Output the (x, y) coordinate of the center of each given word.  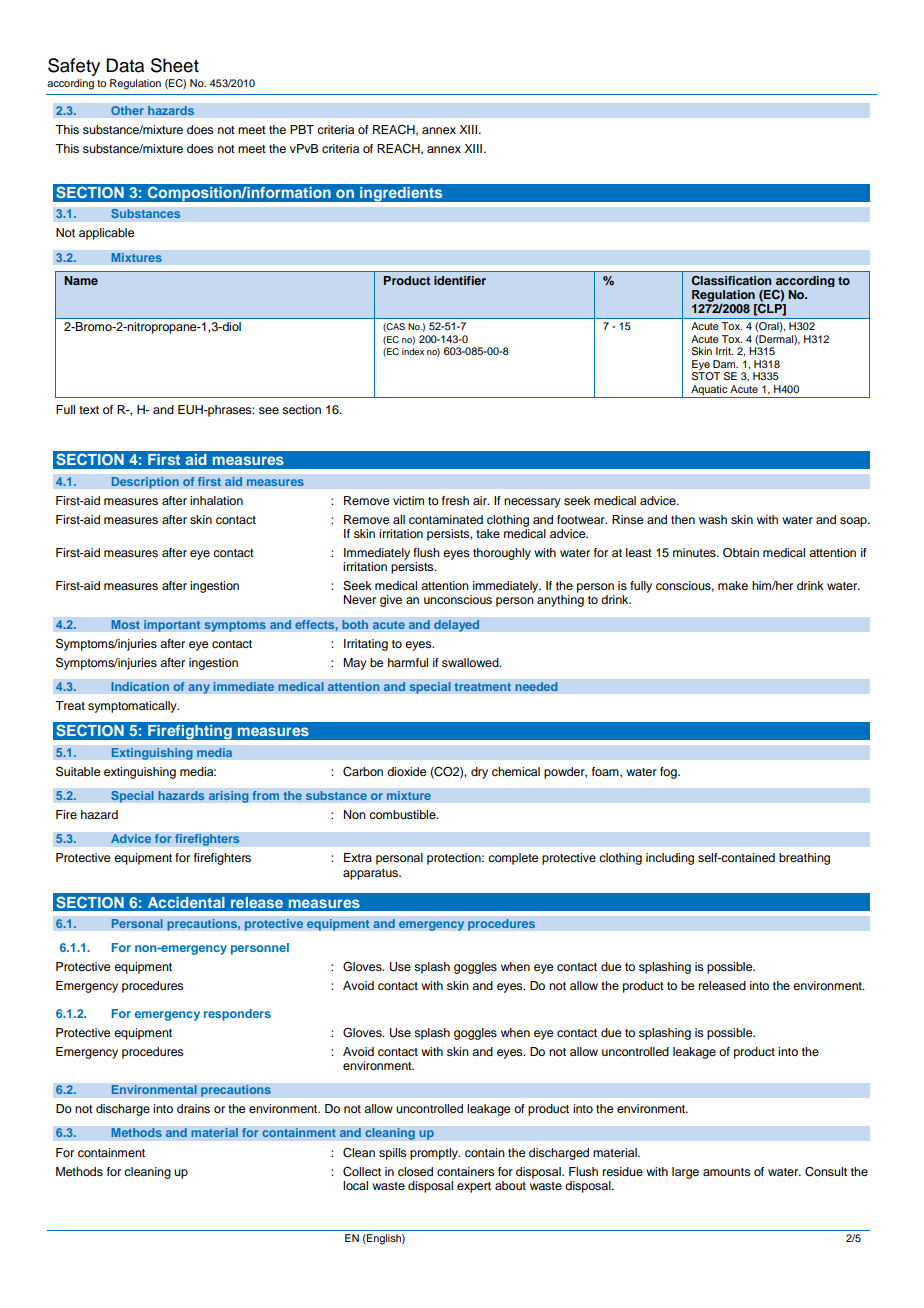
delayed (457, 626)
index (413, 351)
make (733, 585)
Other (127, 111)
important (172, 626)
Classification (731, 280)
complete (513, 859)
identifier (460, 280)
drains (193, 1108)
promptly (435, 1154)
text (89, 410)
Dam (725, 364)
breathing (804, 859)
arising (228, 797)
